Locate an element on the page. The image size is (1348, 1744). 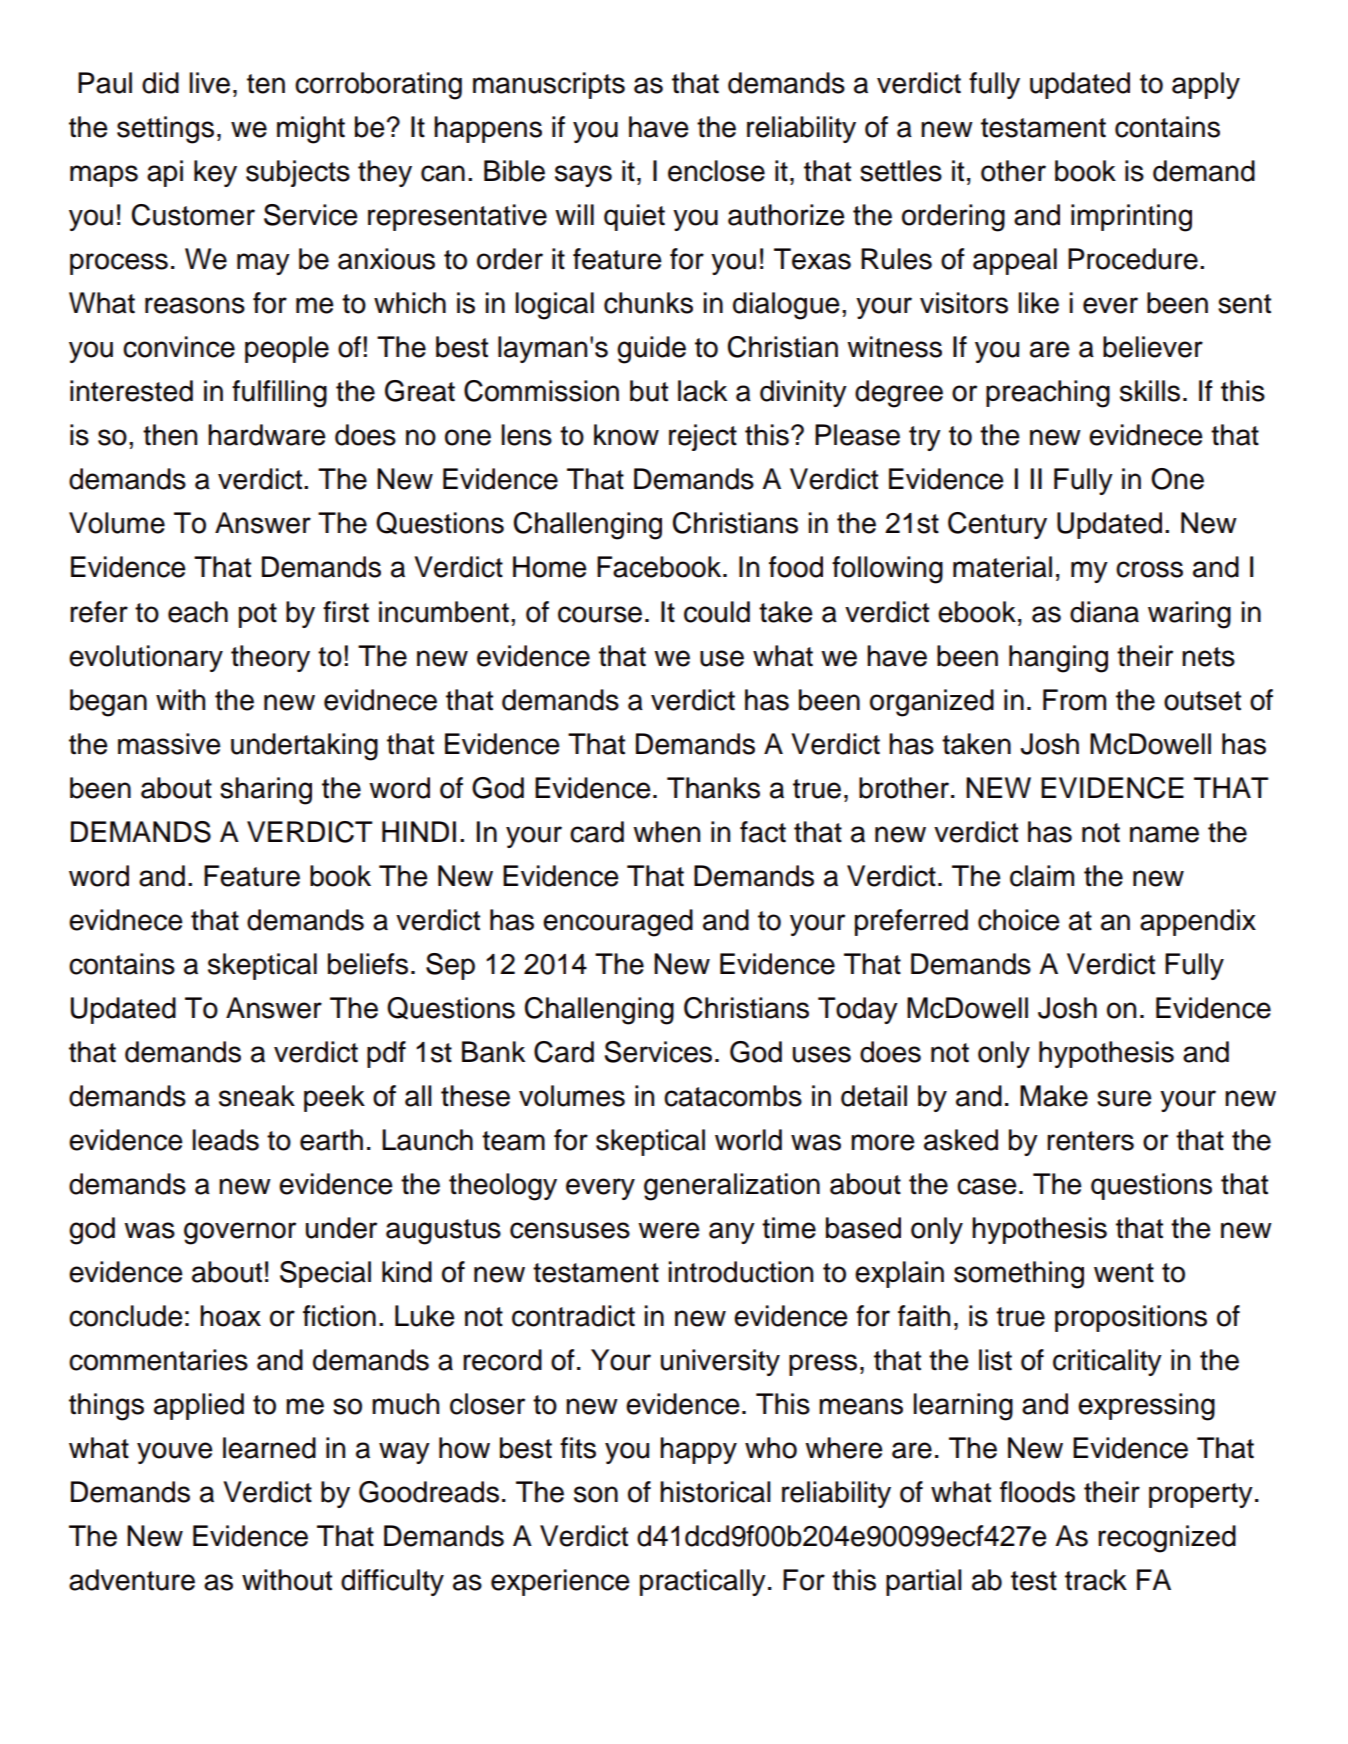
hardware is located at coordinates (267, 435).
